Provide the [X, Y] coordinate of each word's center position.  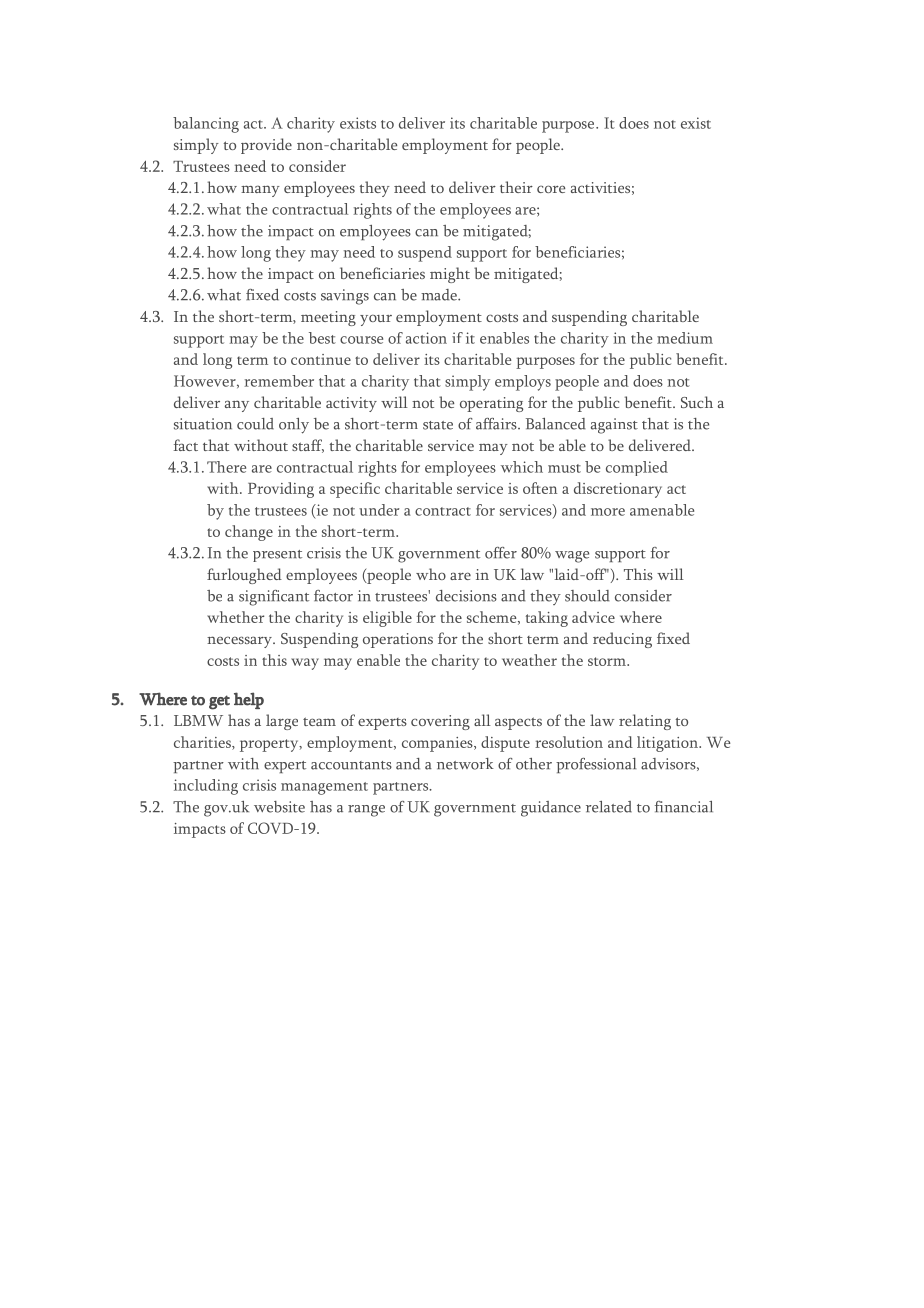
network [465, 764]
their [516, 187]
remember [279, 381]
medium [685, 338]
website [279, 807]
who [431, 574]
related [609, 807]
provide [266, 146]
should [587, 596]
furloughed [244, 576]
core [551, 189]
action [426, 338]
